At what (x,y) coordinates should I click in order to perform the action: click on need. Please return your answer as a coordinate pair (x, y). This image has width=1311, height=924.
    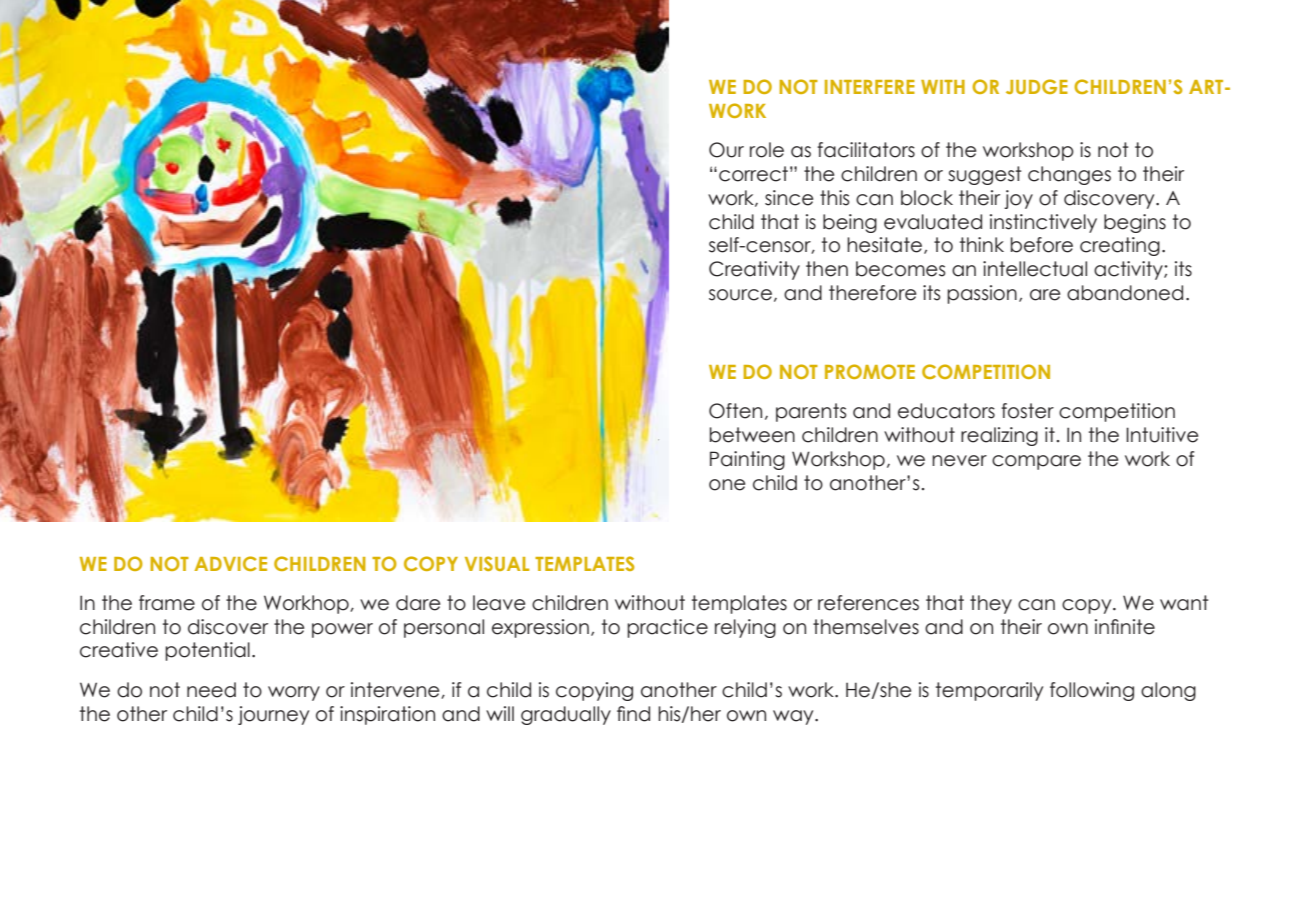
    Looking at the image, I should click on (211, 690).
